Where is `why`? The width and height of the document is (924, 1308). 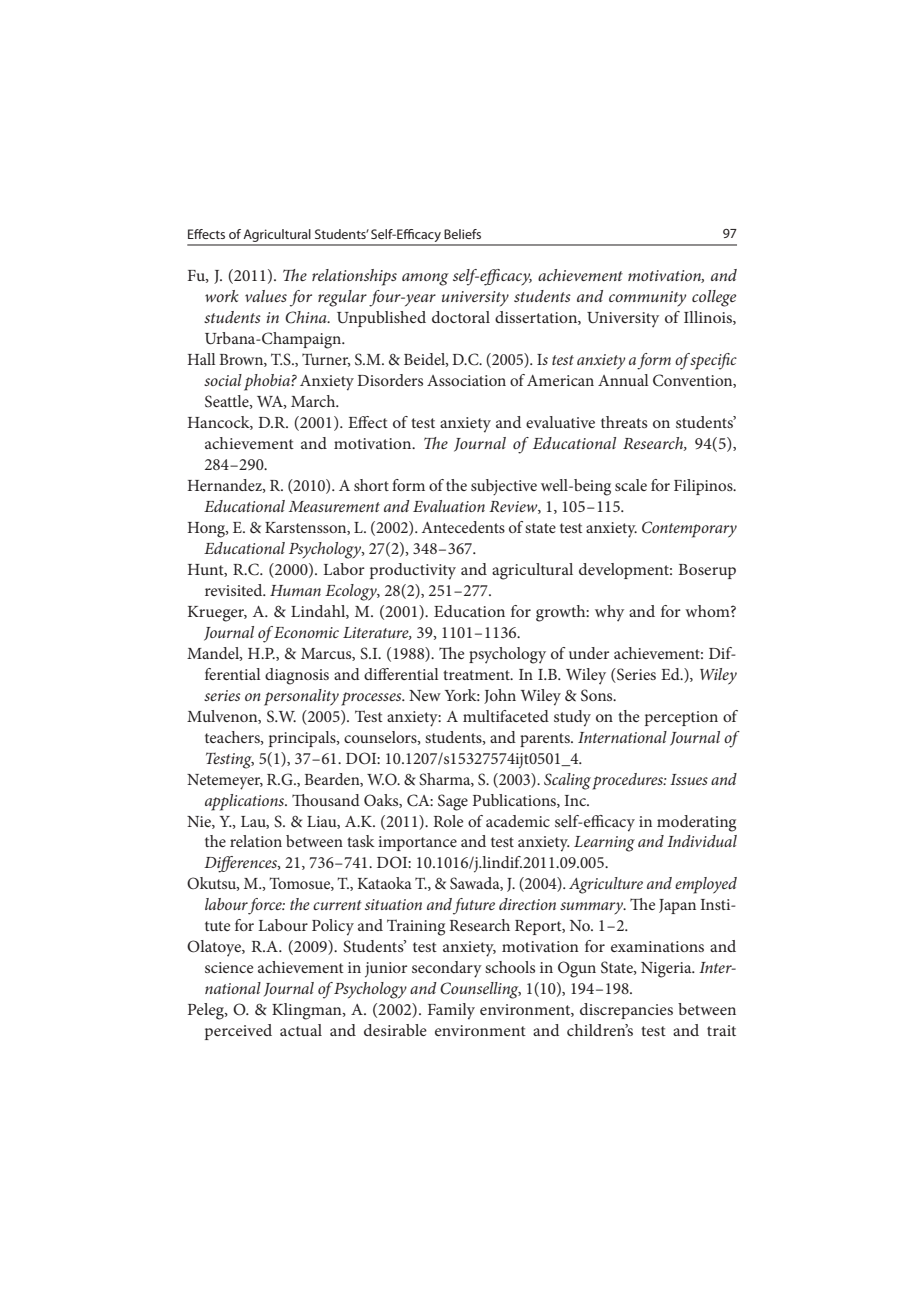
why is located at coordinates (609, 613).
